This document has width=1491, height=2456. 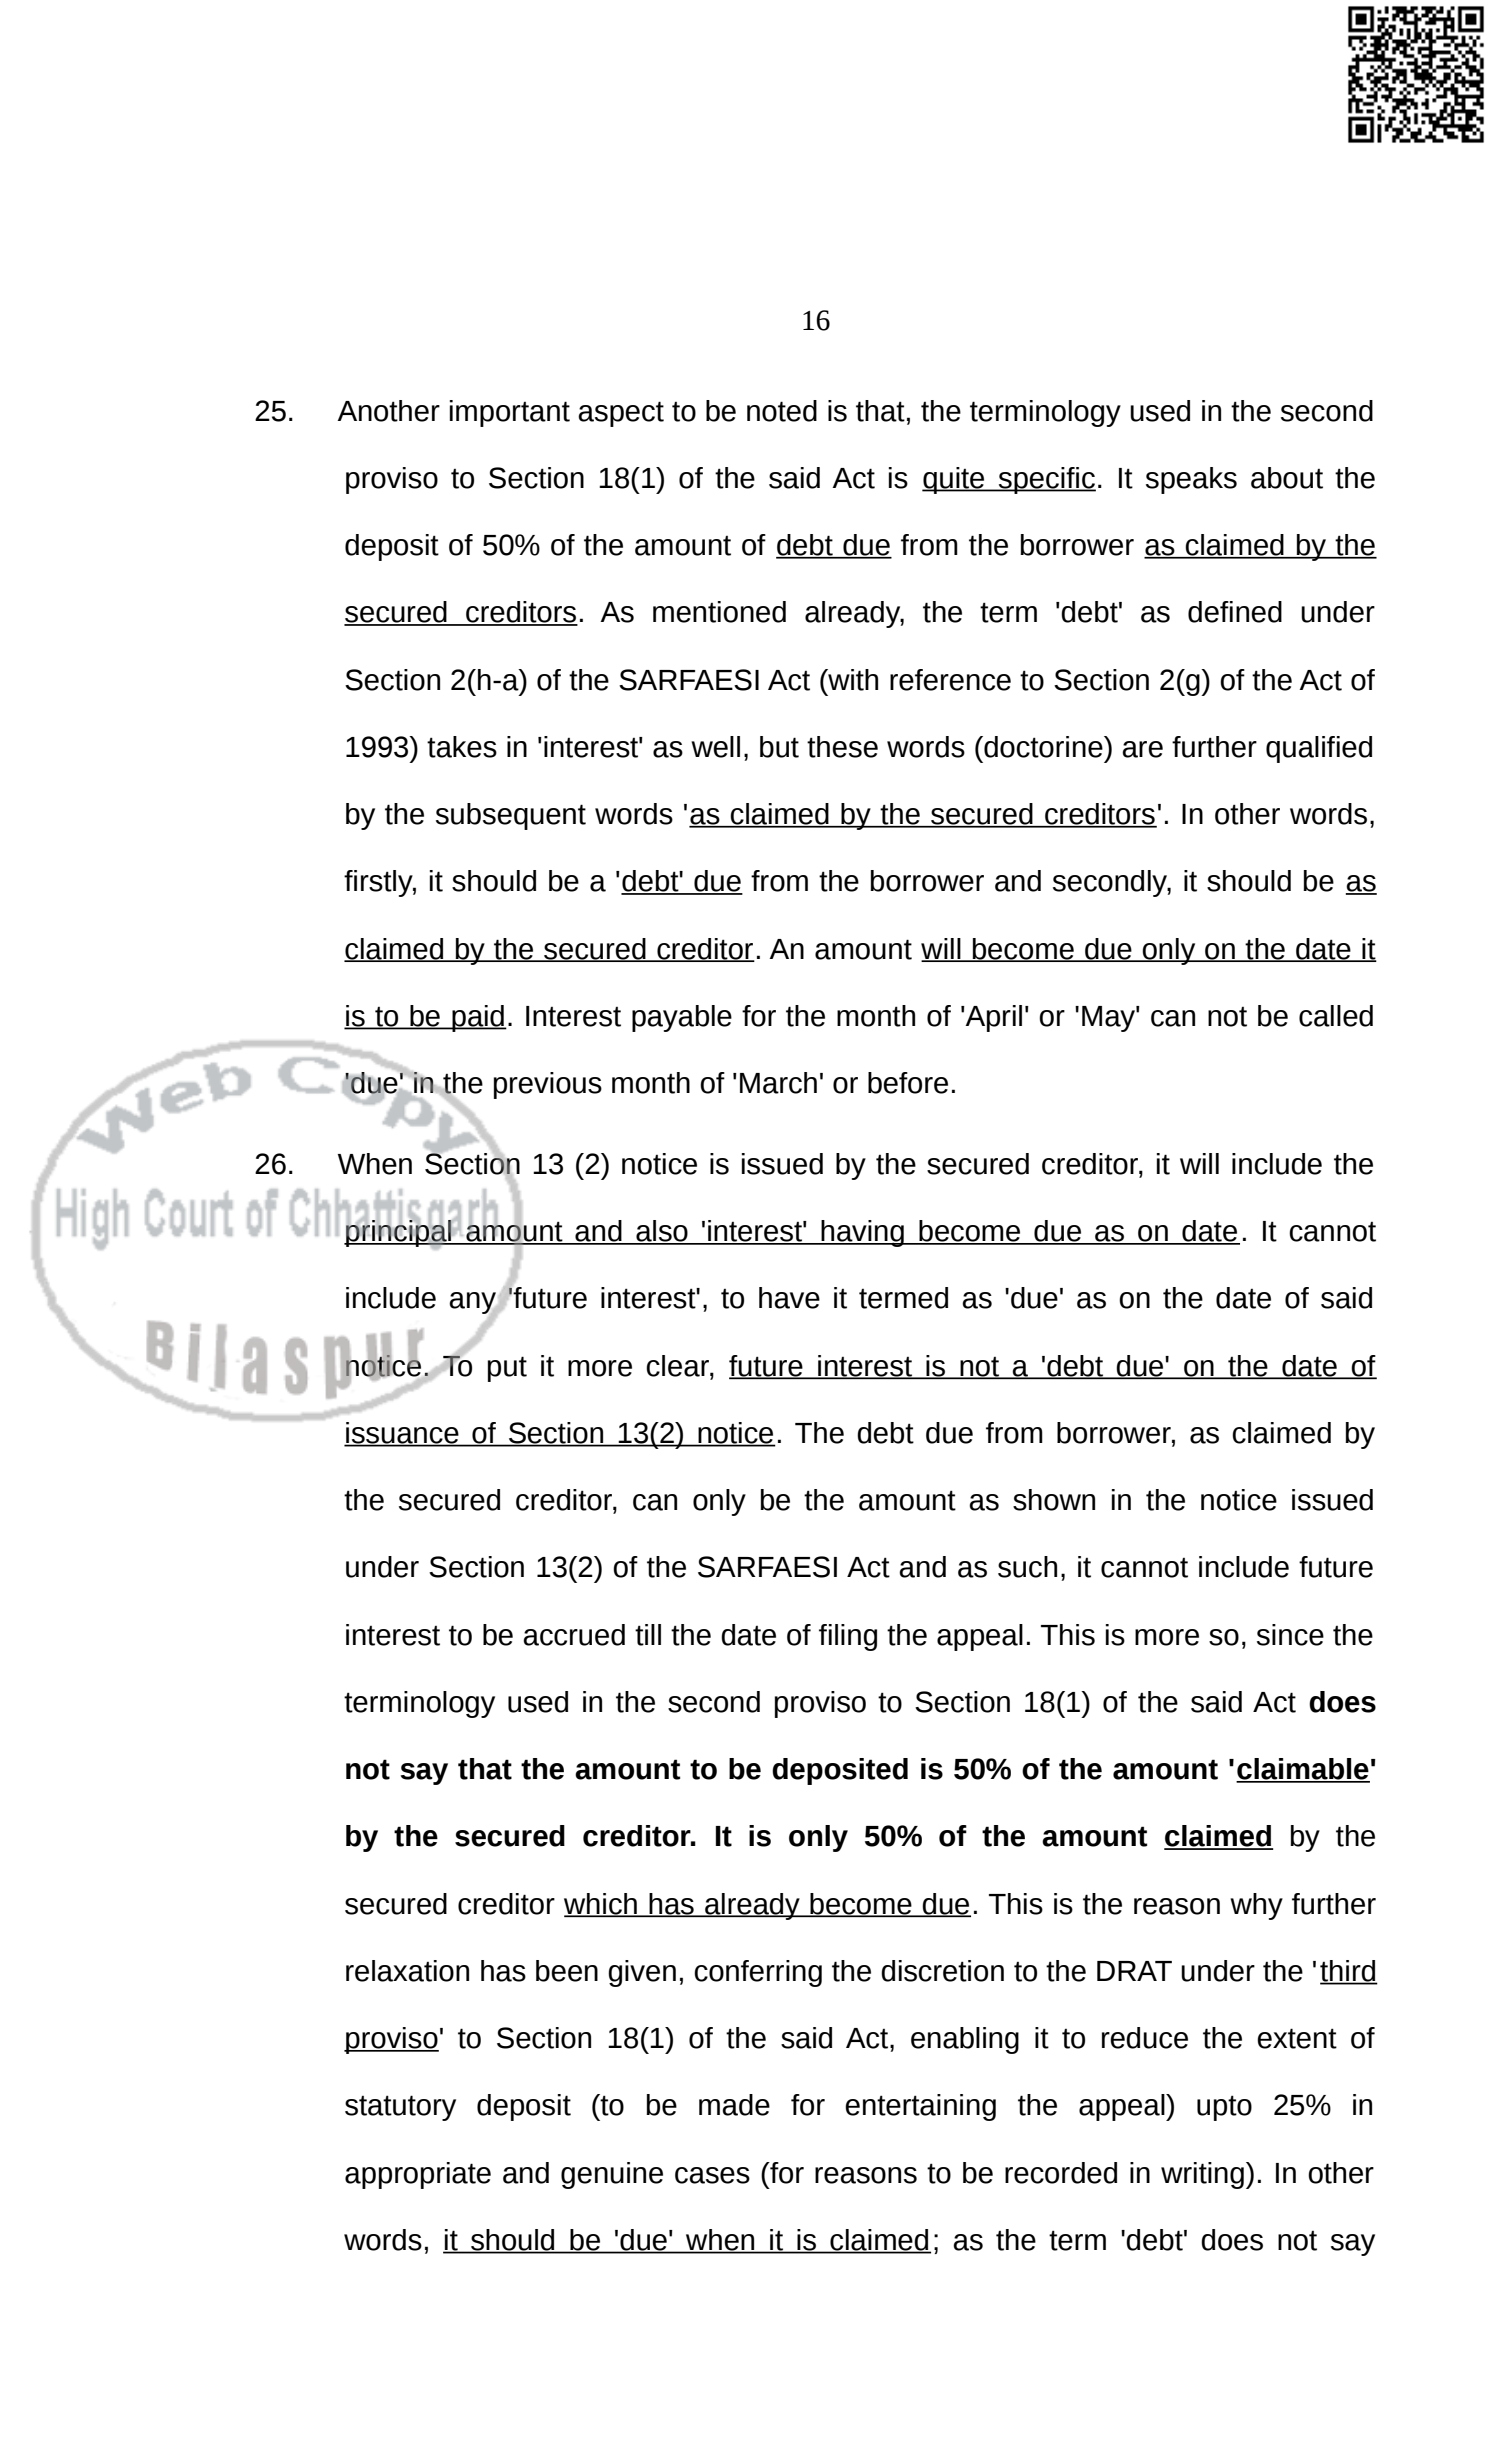 What do you see at coordinates (507, 1369) in the document?
I see `put` at bounding box center [507, 1369].
